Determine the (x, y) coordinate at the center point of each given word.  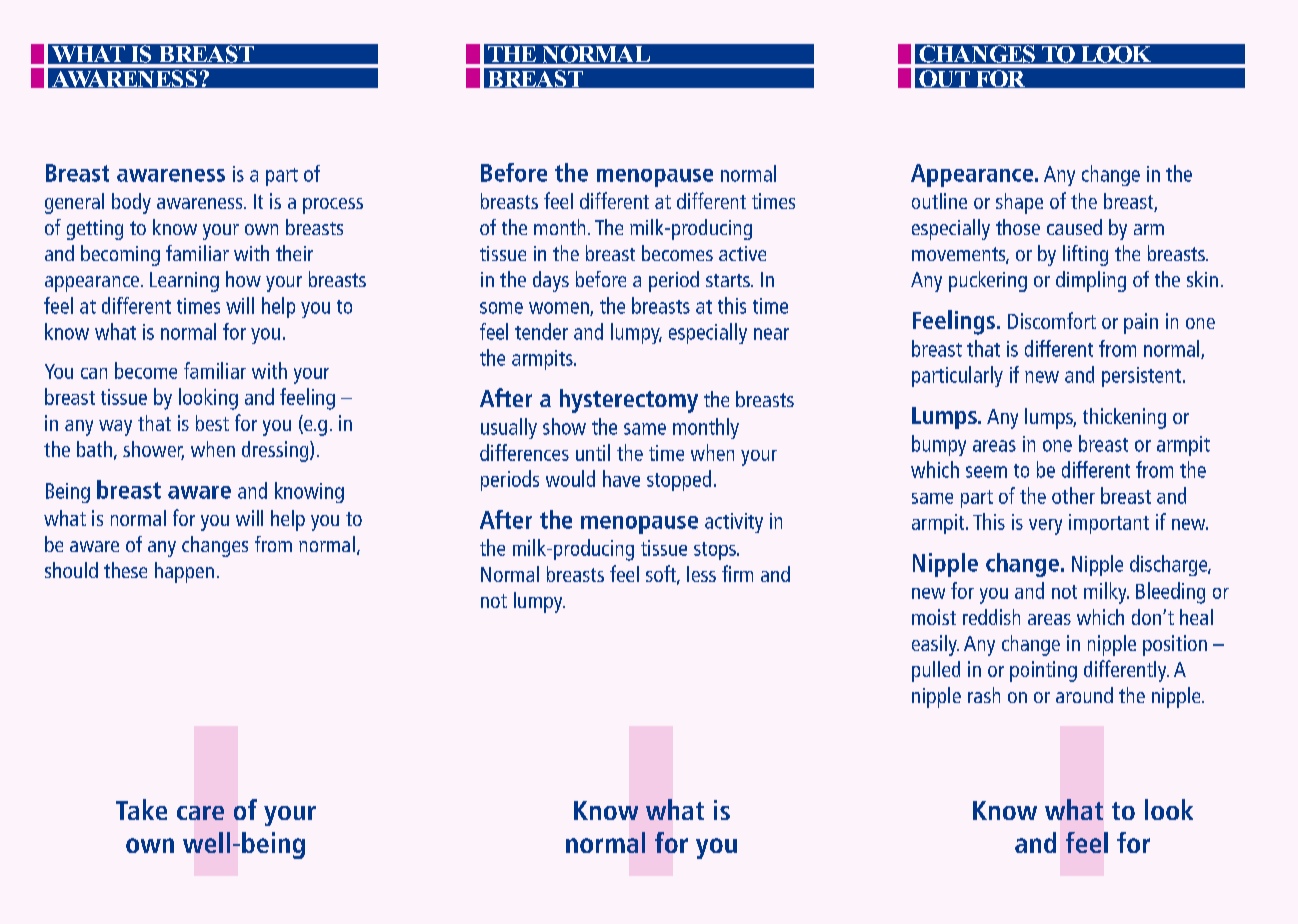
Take (141, 809)
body (131, 203)
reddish (991, 617)
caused (1074, 227)
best (212, 423)
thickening (1124, 418)
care (200, 813)
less (701, 574)
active (742, 253)
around (1084, 695)
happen (184, 572)
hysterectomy (629, 401)
